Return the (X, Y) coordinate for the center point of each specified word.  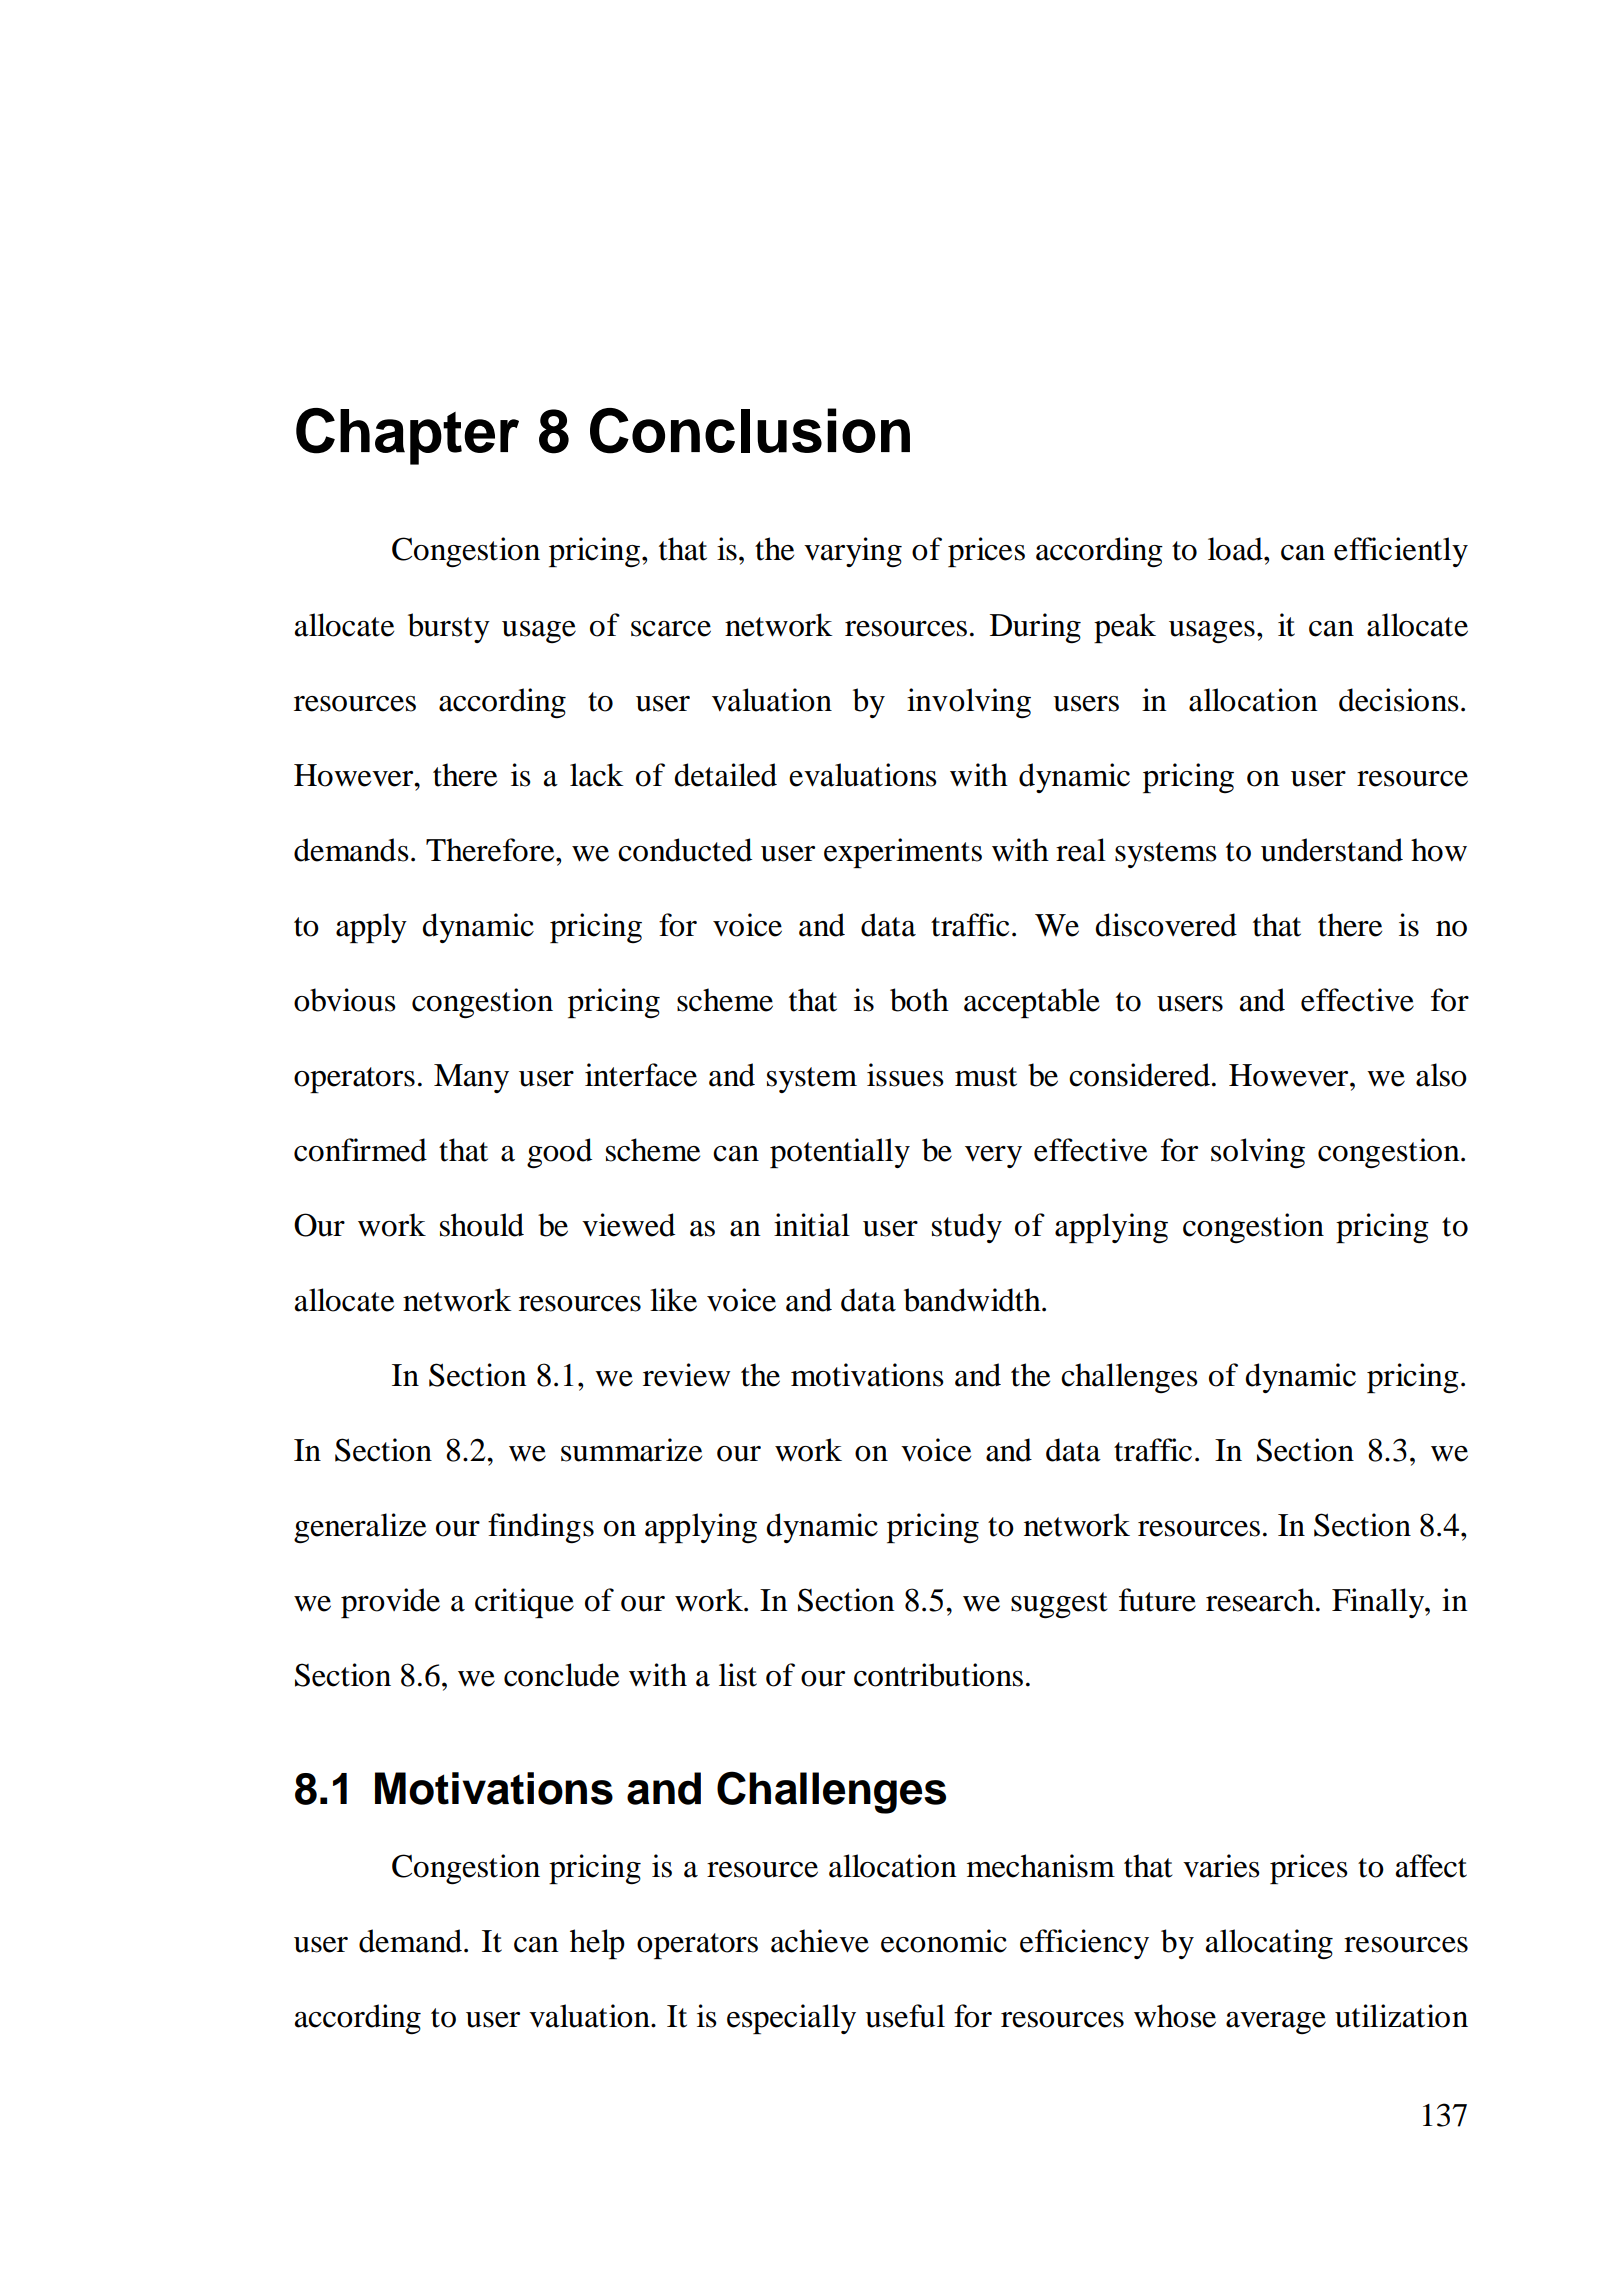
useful (905, 2016)
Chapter (407, 436)
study (967, 1228)
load (1236, 549)
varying (853, 552)
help (597, 1944)
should (482, 1225)
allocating (1269, 1944)
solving (1258, 1153)
